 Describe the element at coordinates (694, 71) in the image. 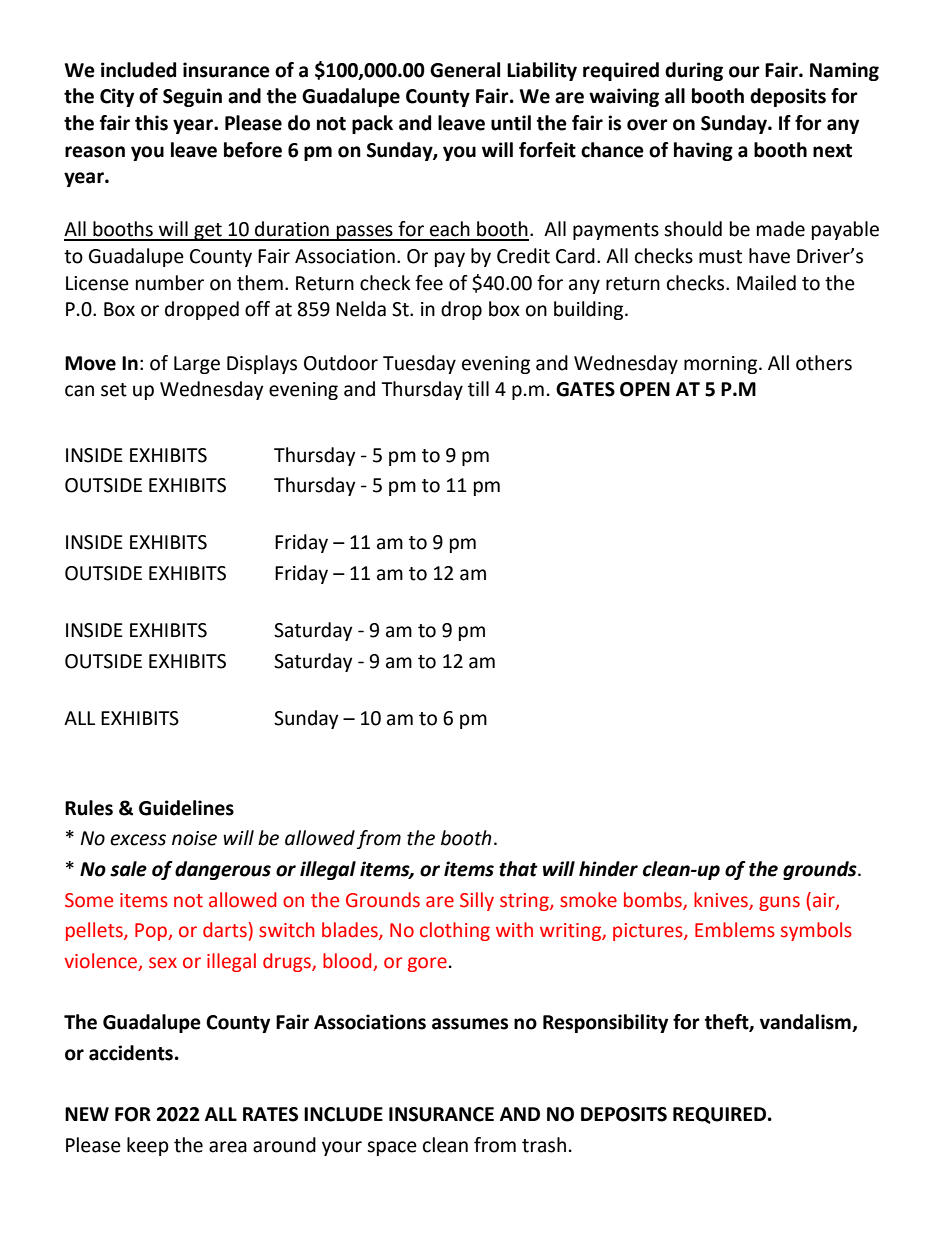

I see `during` at that location.
